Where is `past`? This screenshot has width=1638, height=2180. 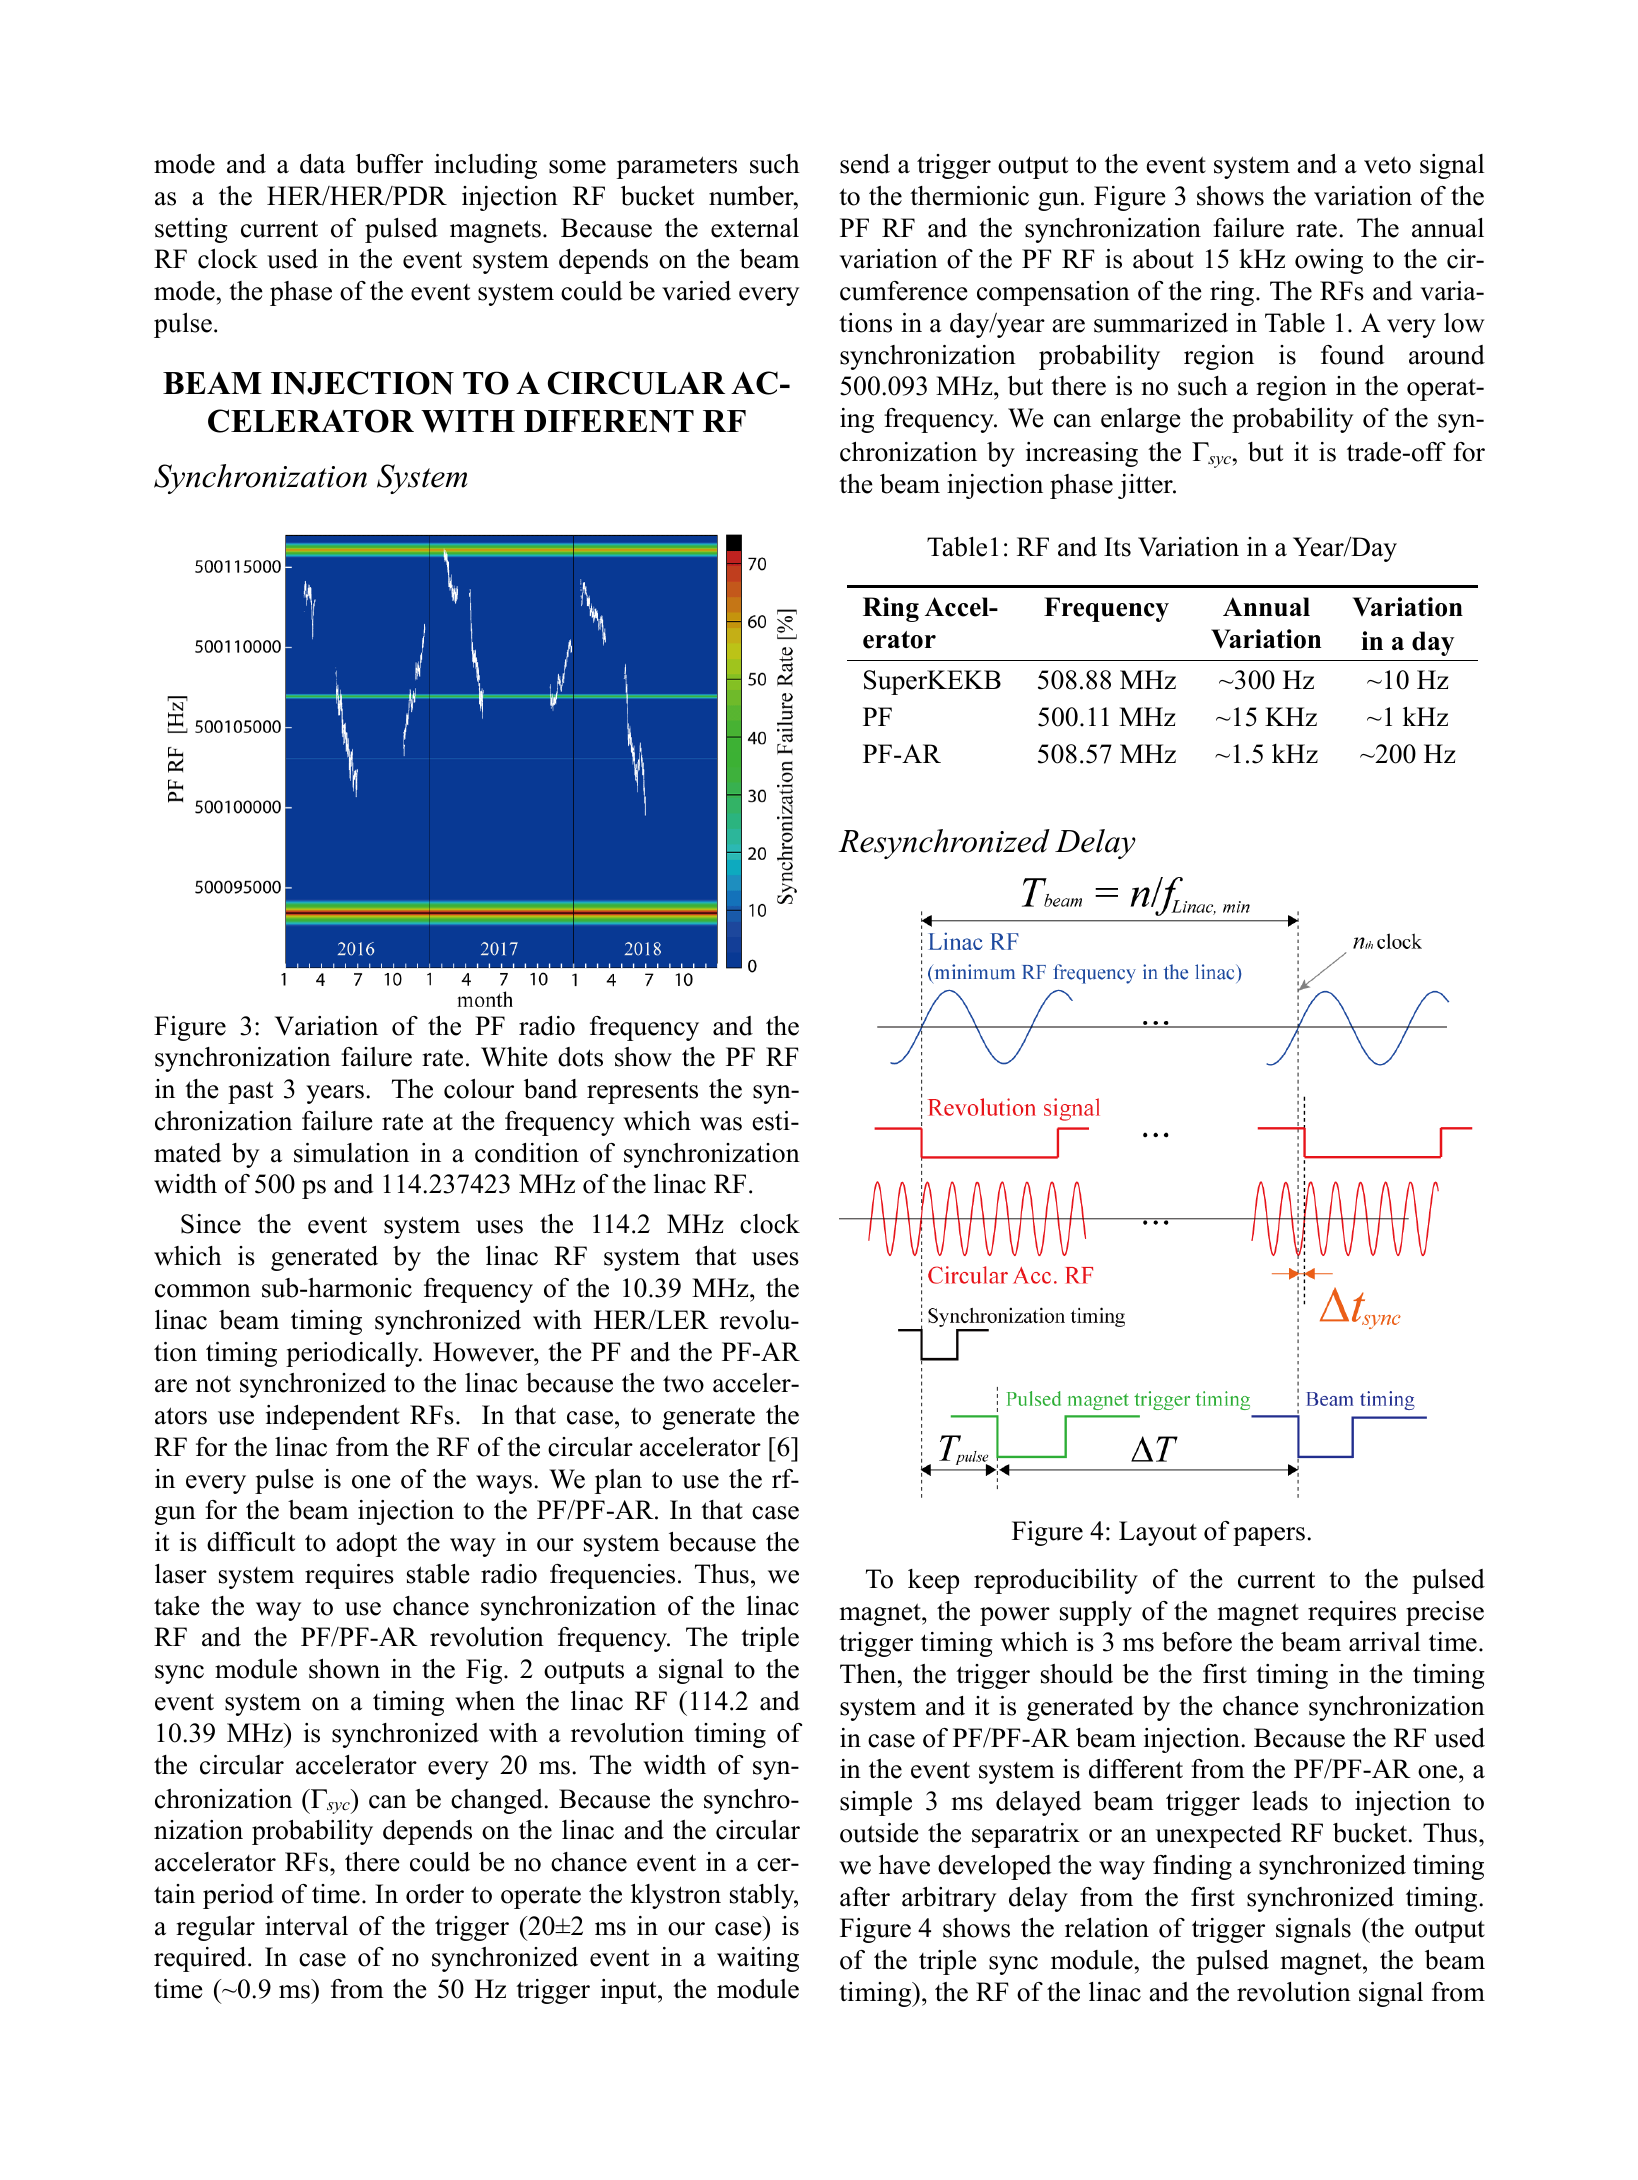
past is located at coordinates (250, 1093).
